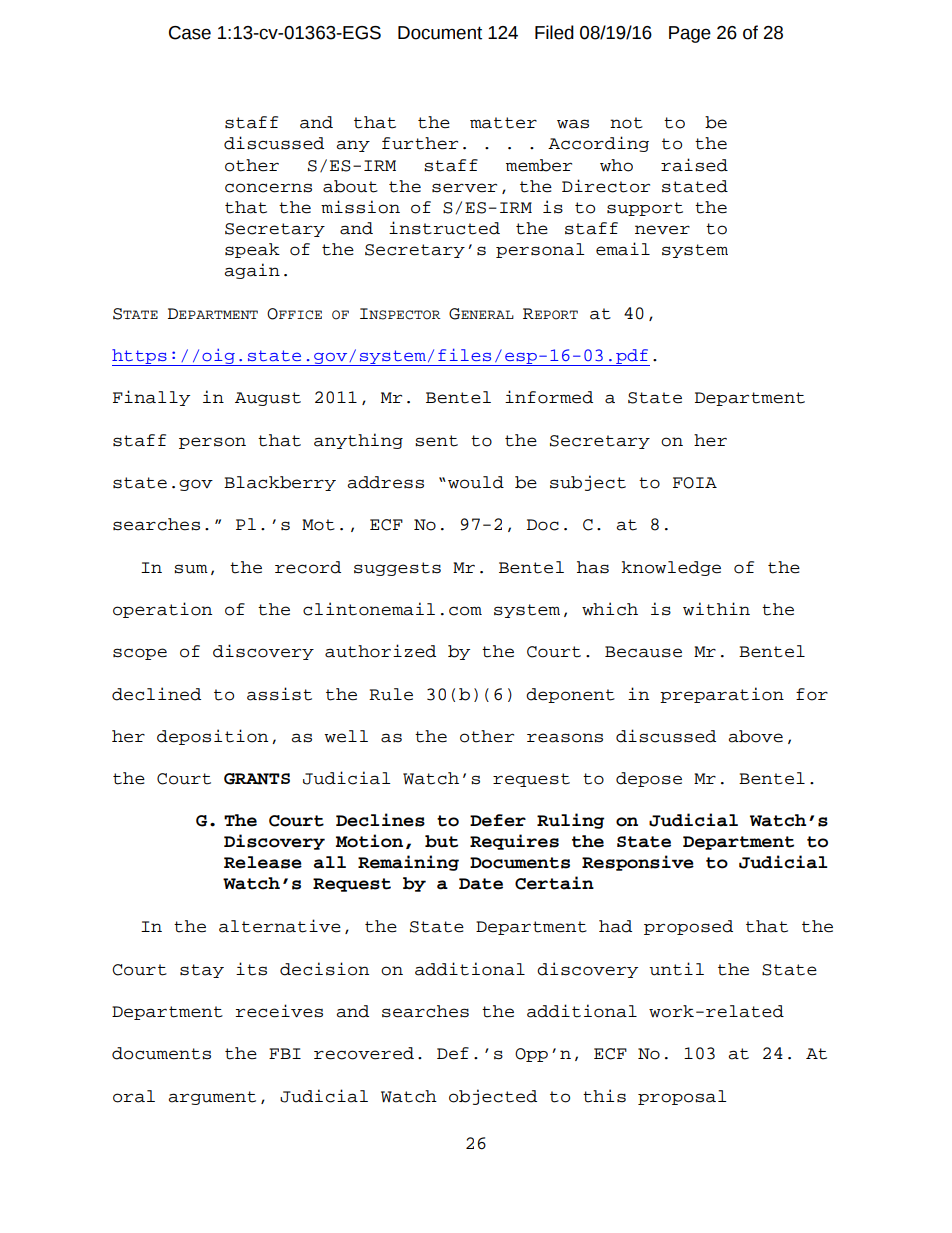 This screenshot has height=1233, width=952. I want to click on knowledge, so click(671, 568).
